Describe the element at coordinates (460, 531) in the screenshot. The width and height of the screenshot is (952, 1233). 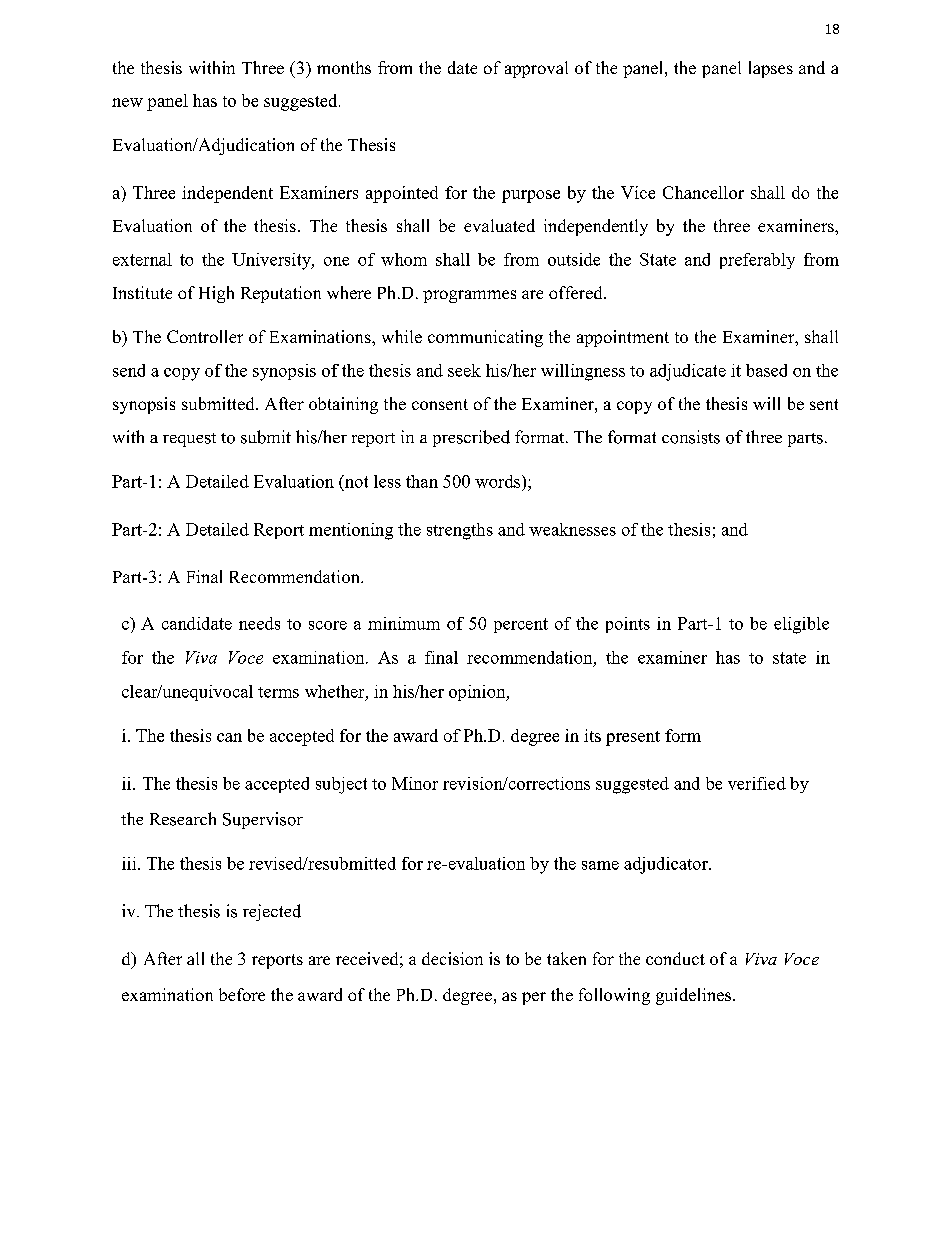
I see `strengths` at that location.
